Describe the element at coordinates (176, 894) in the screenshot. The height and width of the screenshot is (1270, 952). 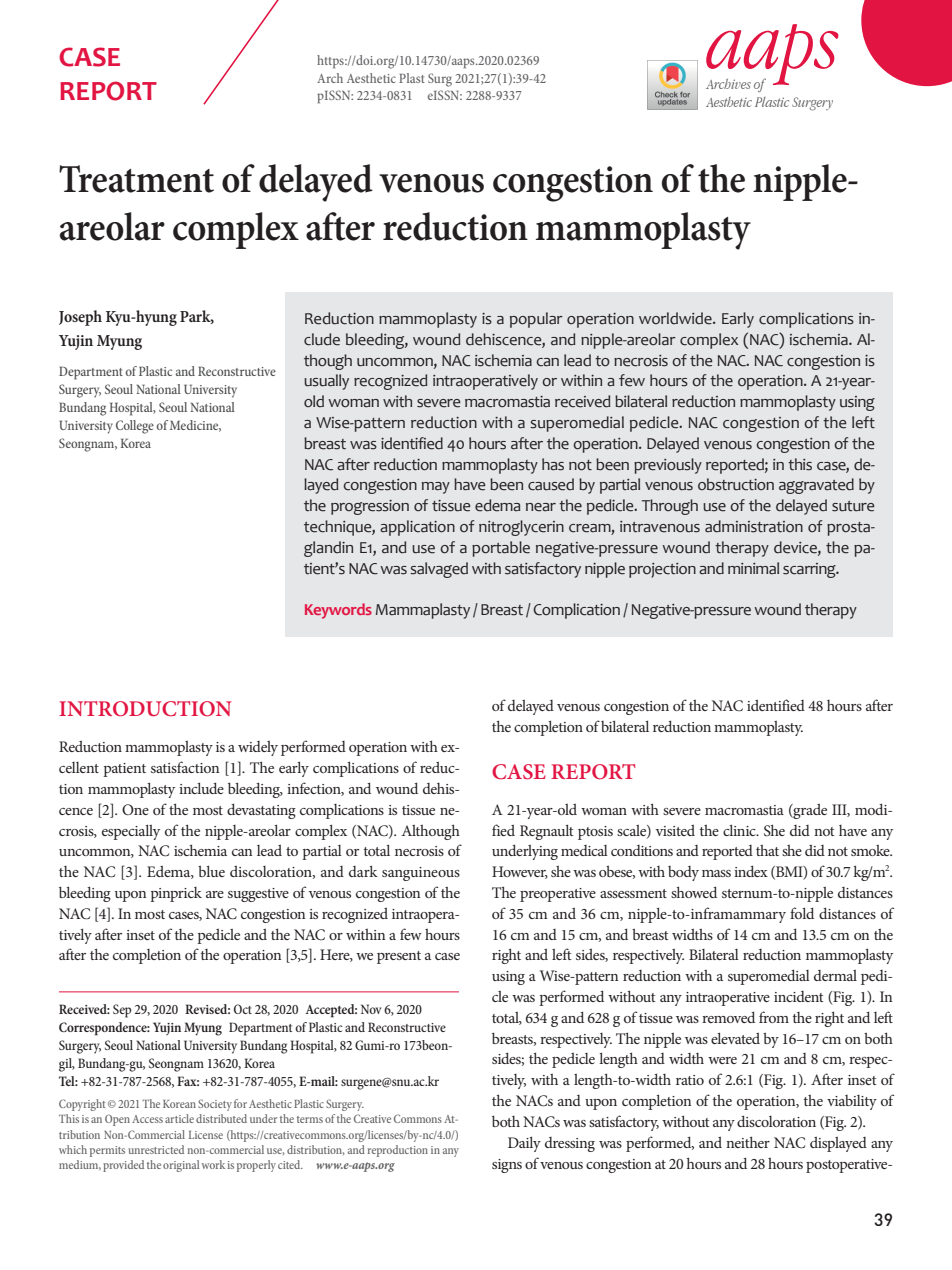
I see `pinprick` at that location.
